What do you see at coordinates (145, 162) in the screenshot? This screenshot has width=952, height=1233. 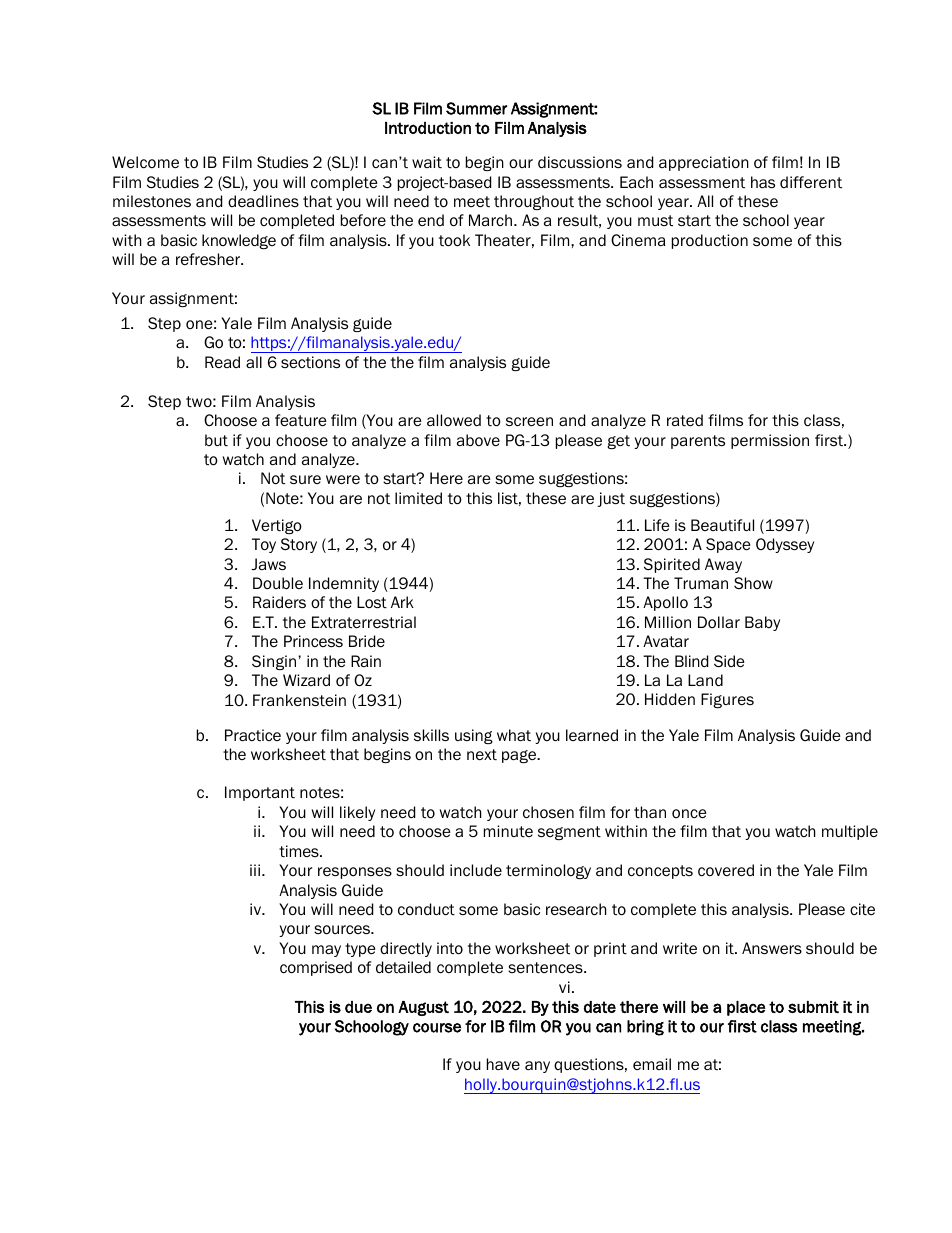 I see `Welcome` at bounding box center [145, 162].
